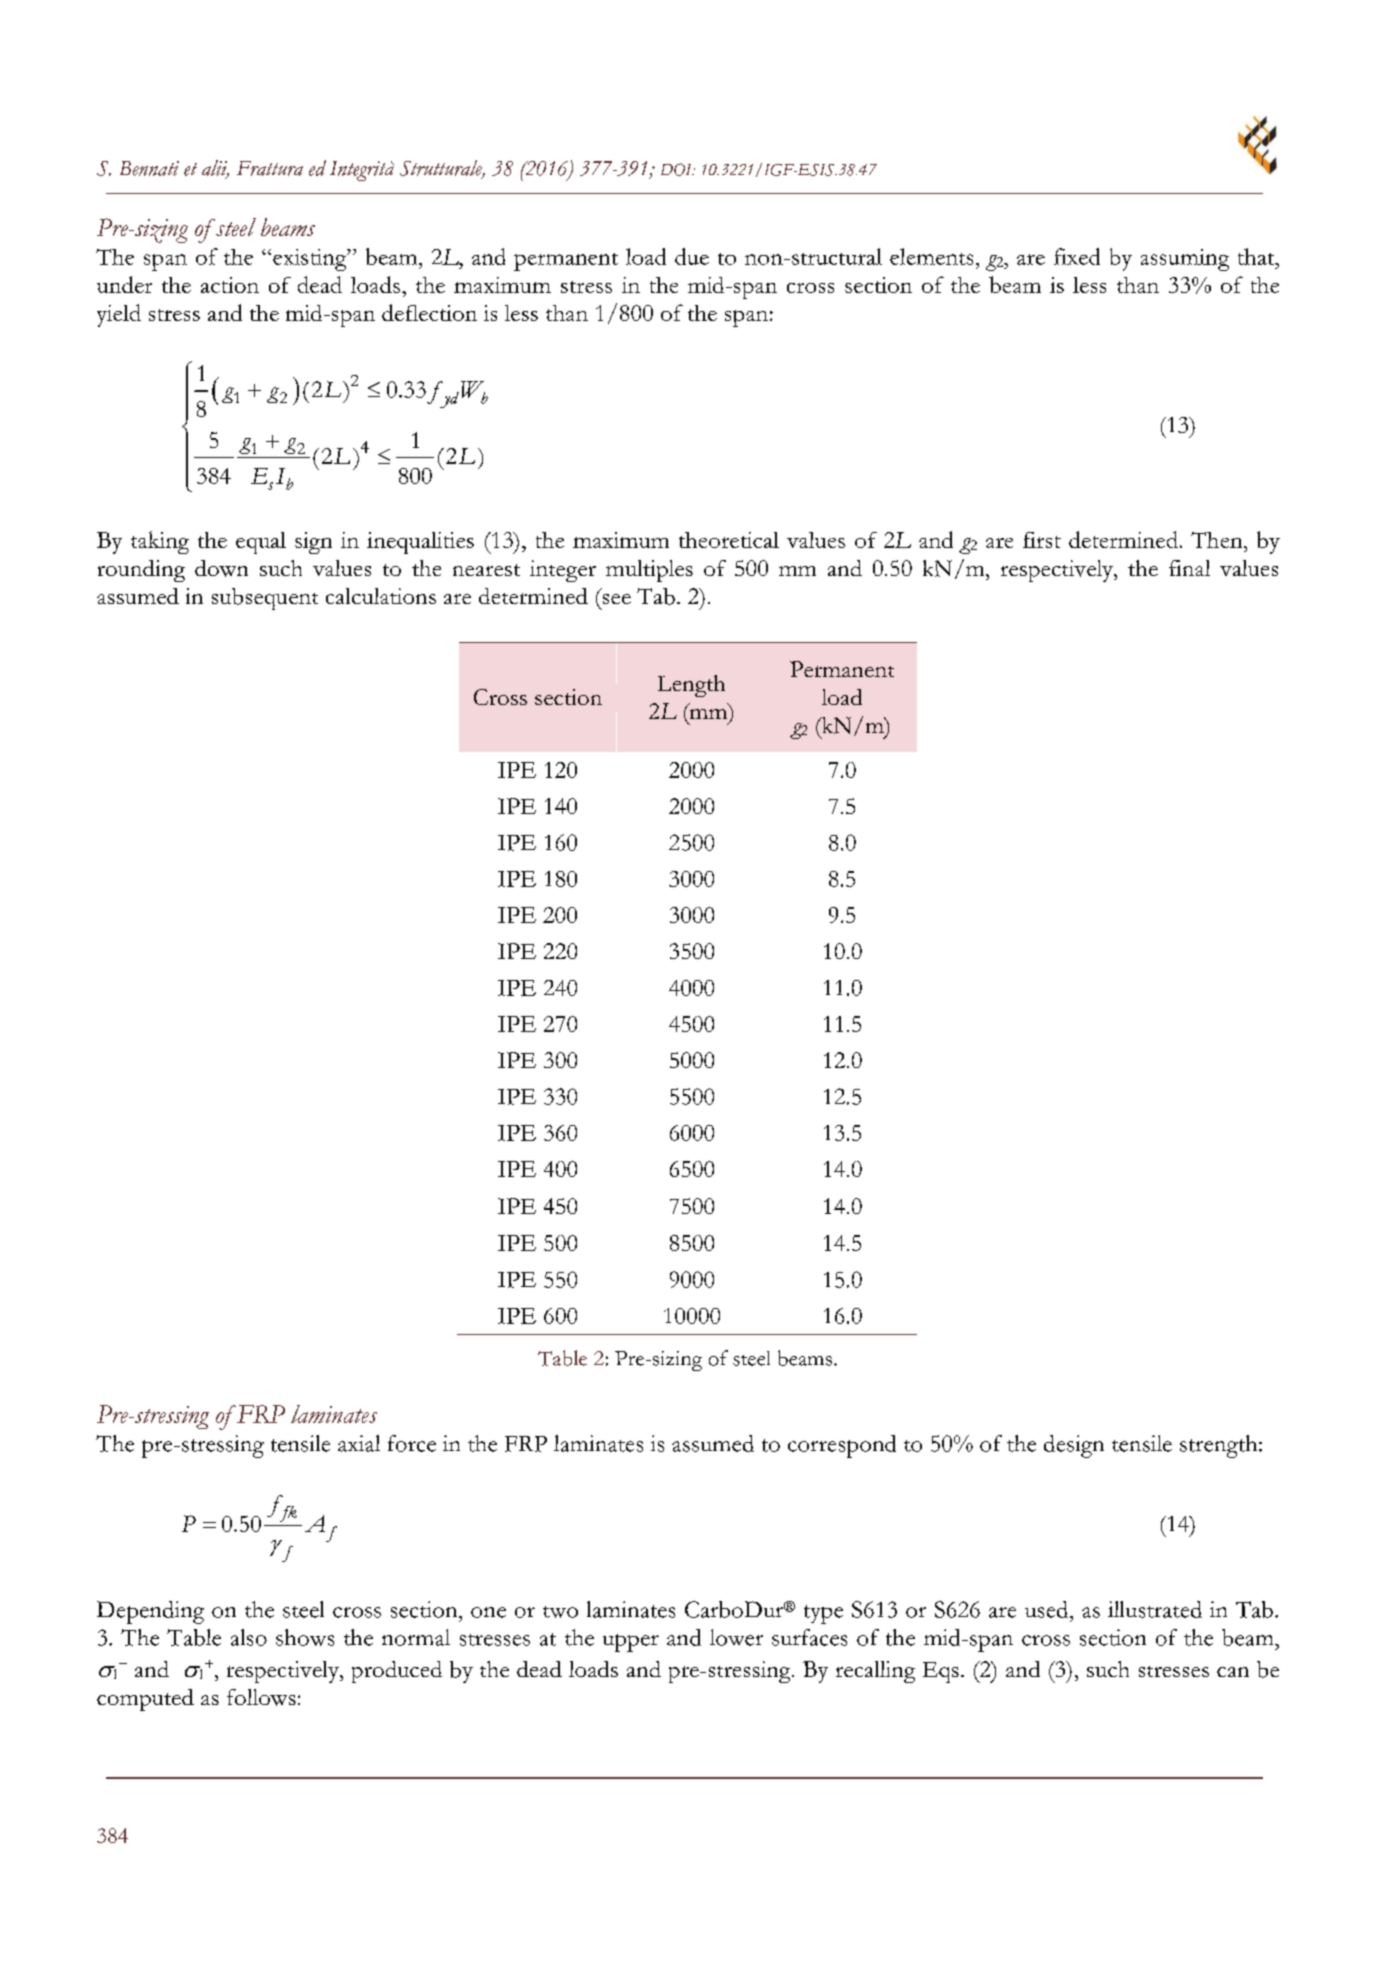  What do you see at coordinates (691, 686) in the document?
I see `Length` at bounding box center [691, 686].
